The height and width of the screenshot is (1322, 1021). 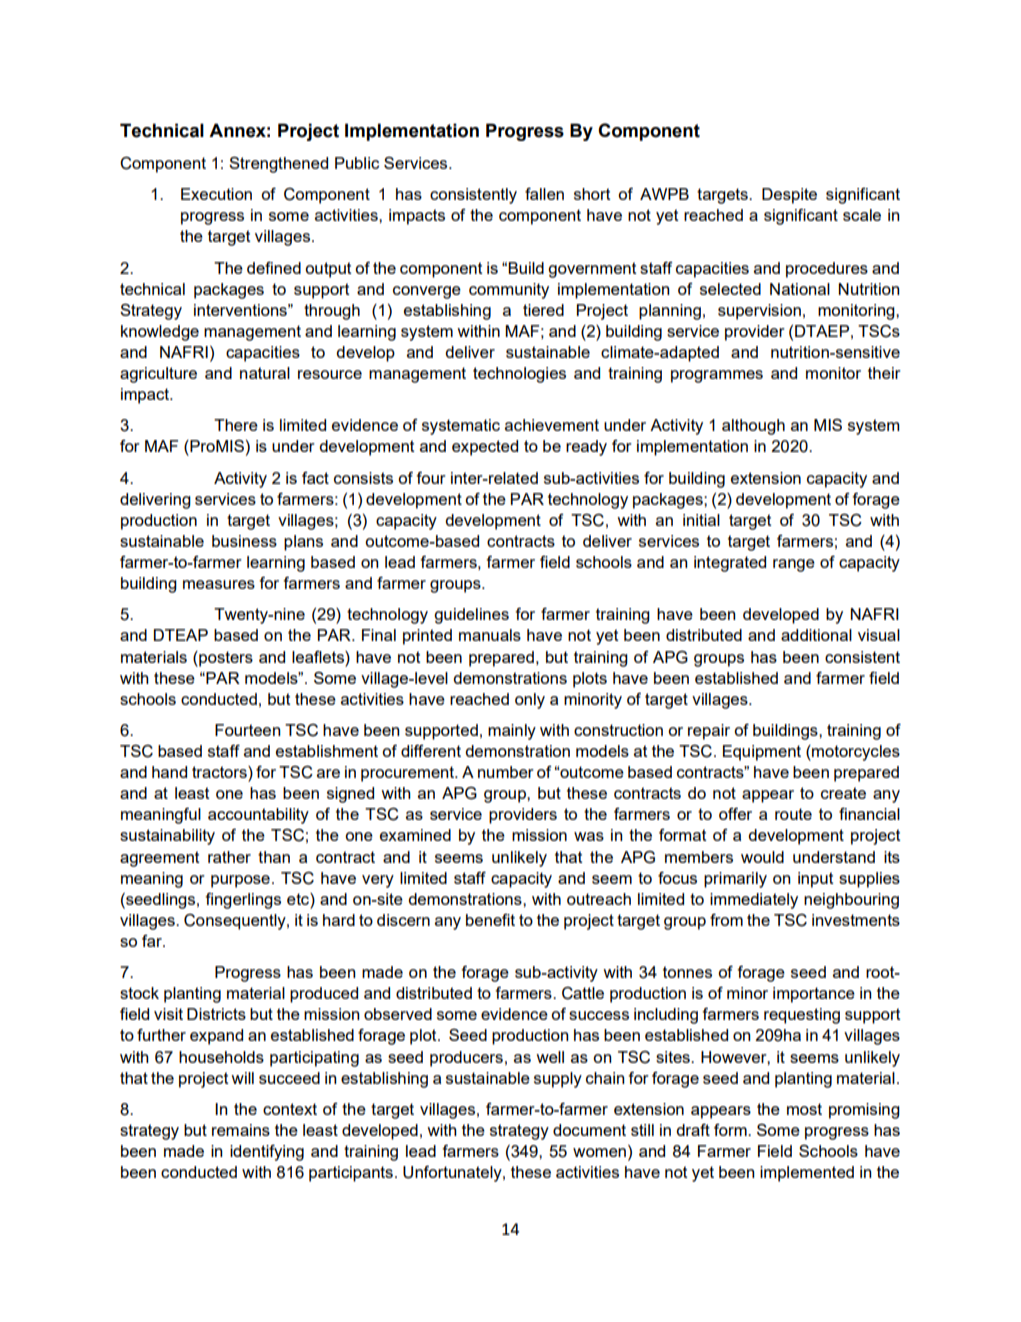 I want to click on was, so click(x=589, y=836).
